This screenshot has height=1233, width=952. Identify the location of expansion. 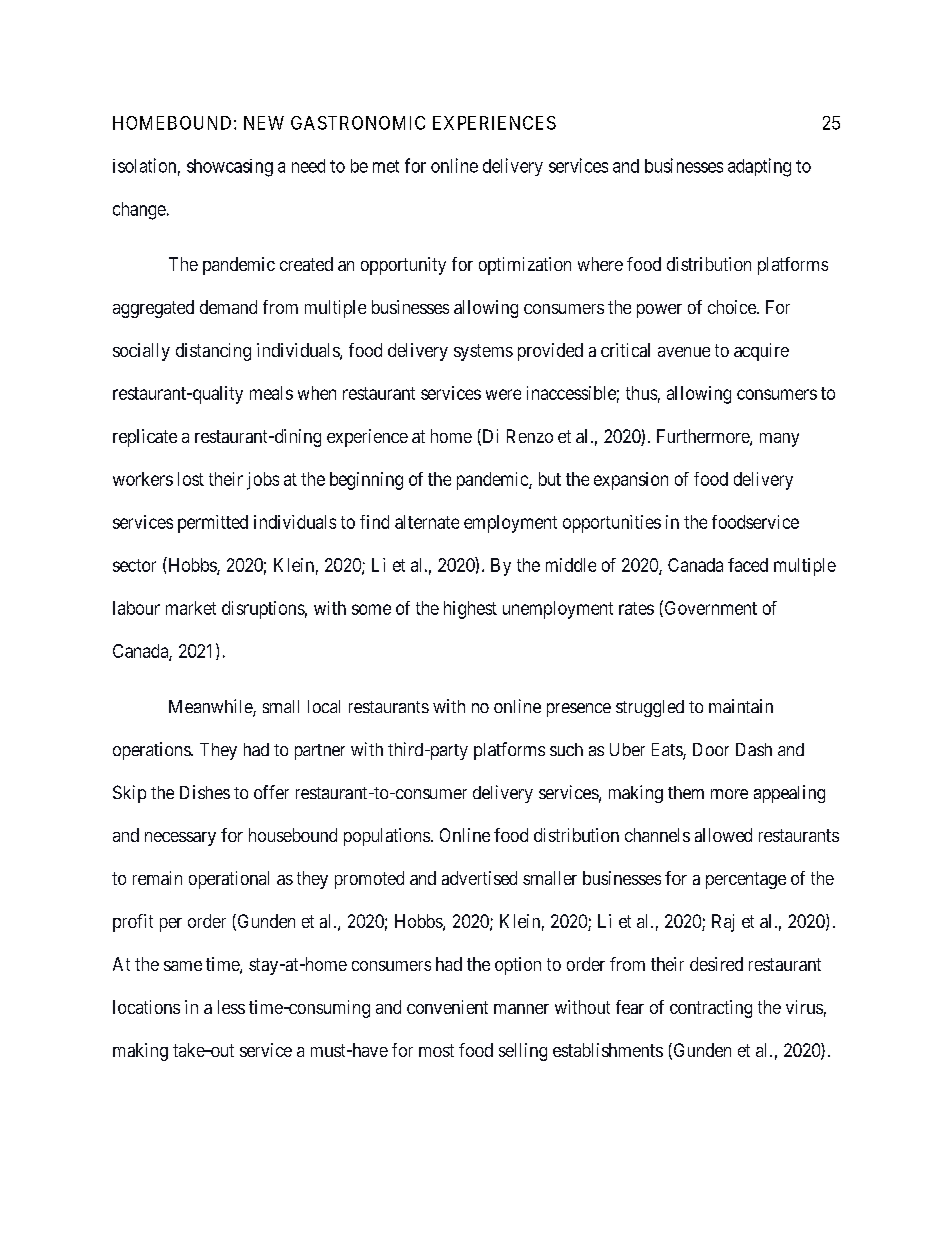
(631, 481).
